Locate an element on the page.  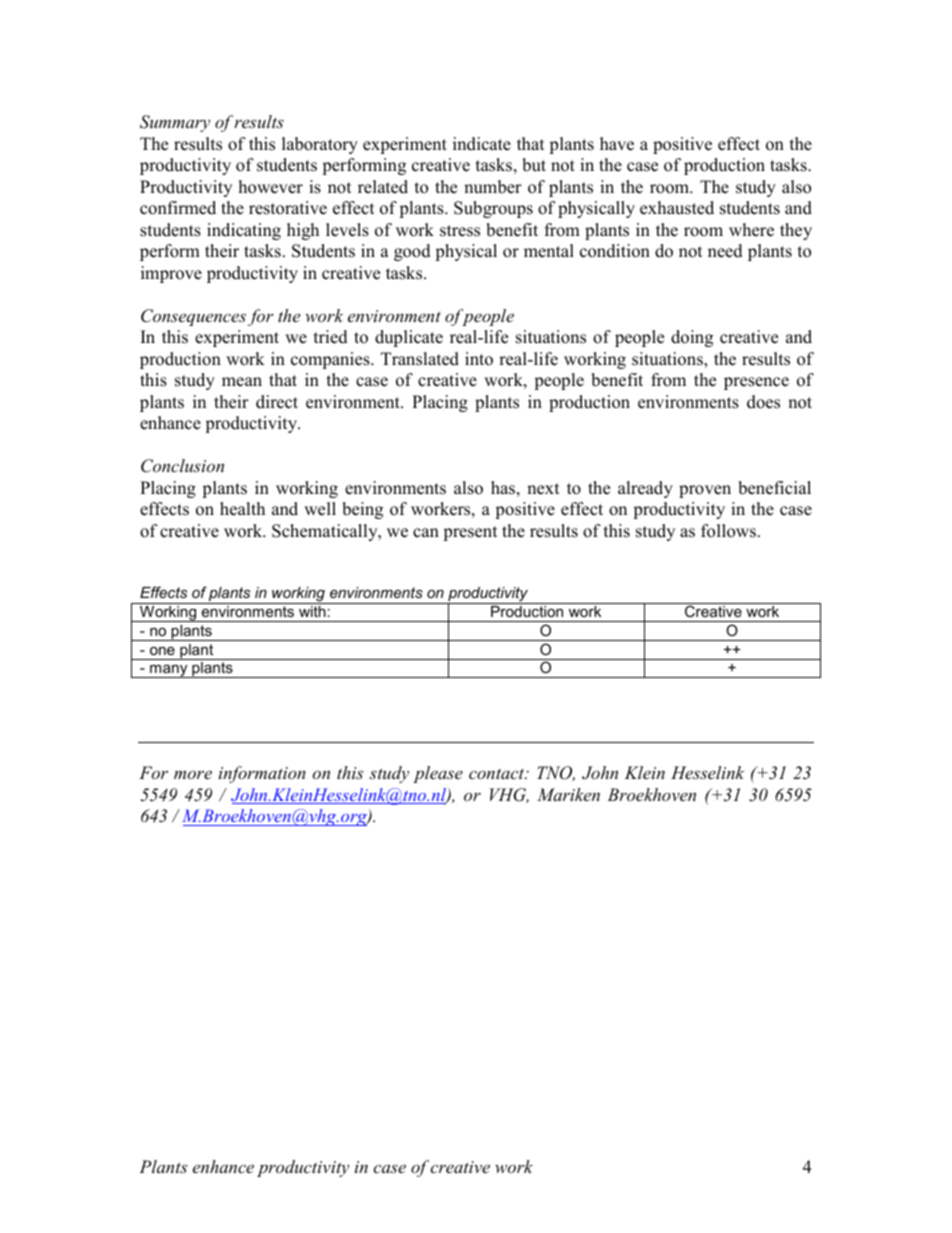
contact is located at coordinates (498, 773).
